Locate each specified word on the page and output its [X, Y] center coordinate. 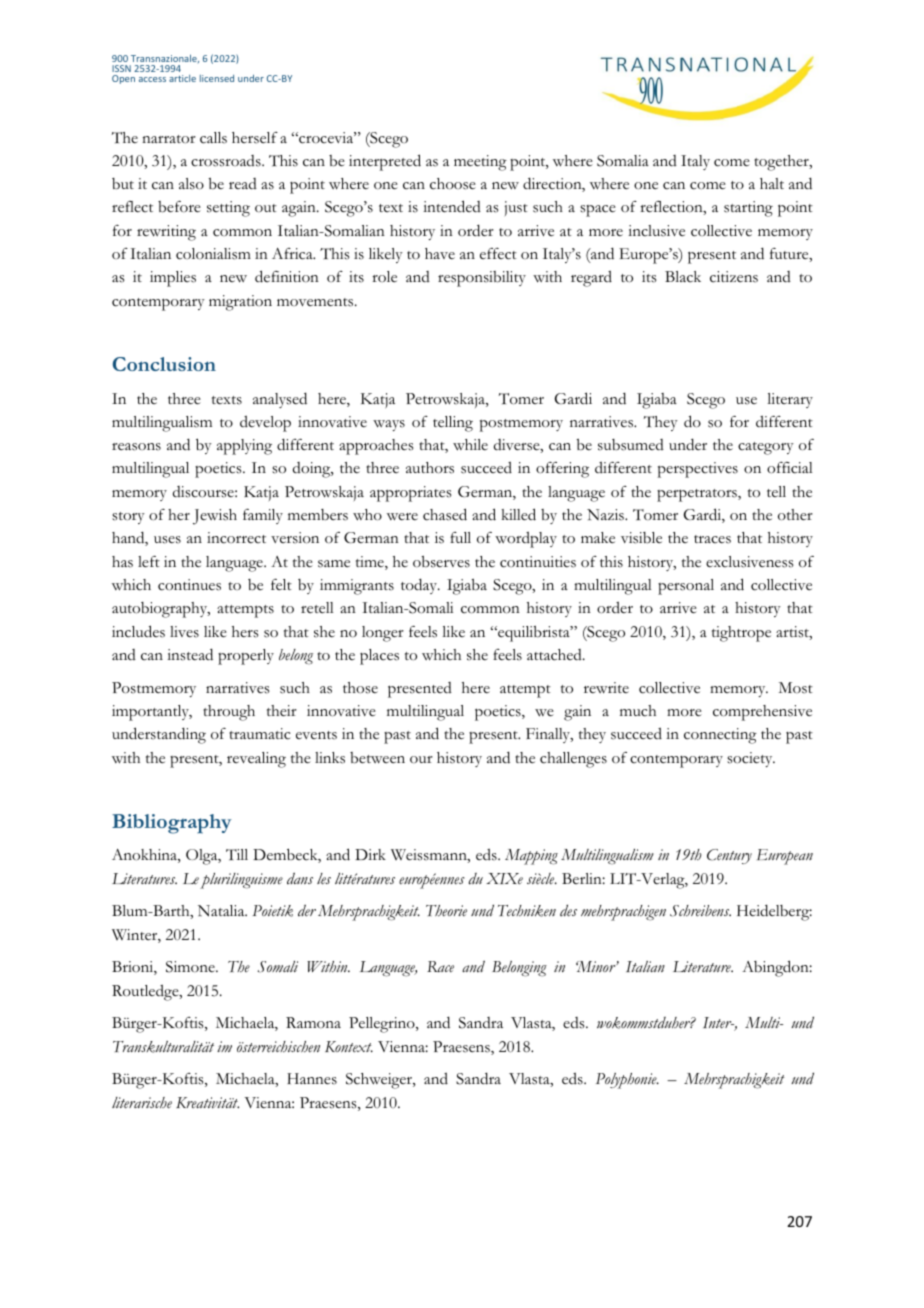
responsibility [482, 279]
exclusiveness [750, 562]
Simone [191, 967]
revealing [256, 760]
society [751, 759]
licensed [217, 78]
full [460, 537]
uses [167, 540]
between [377, 758]
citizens [734, 277]
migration [240, 303]
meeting [480, 163]
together [782, 163]
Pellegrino [383, 1025]
